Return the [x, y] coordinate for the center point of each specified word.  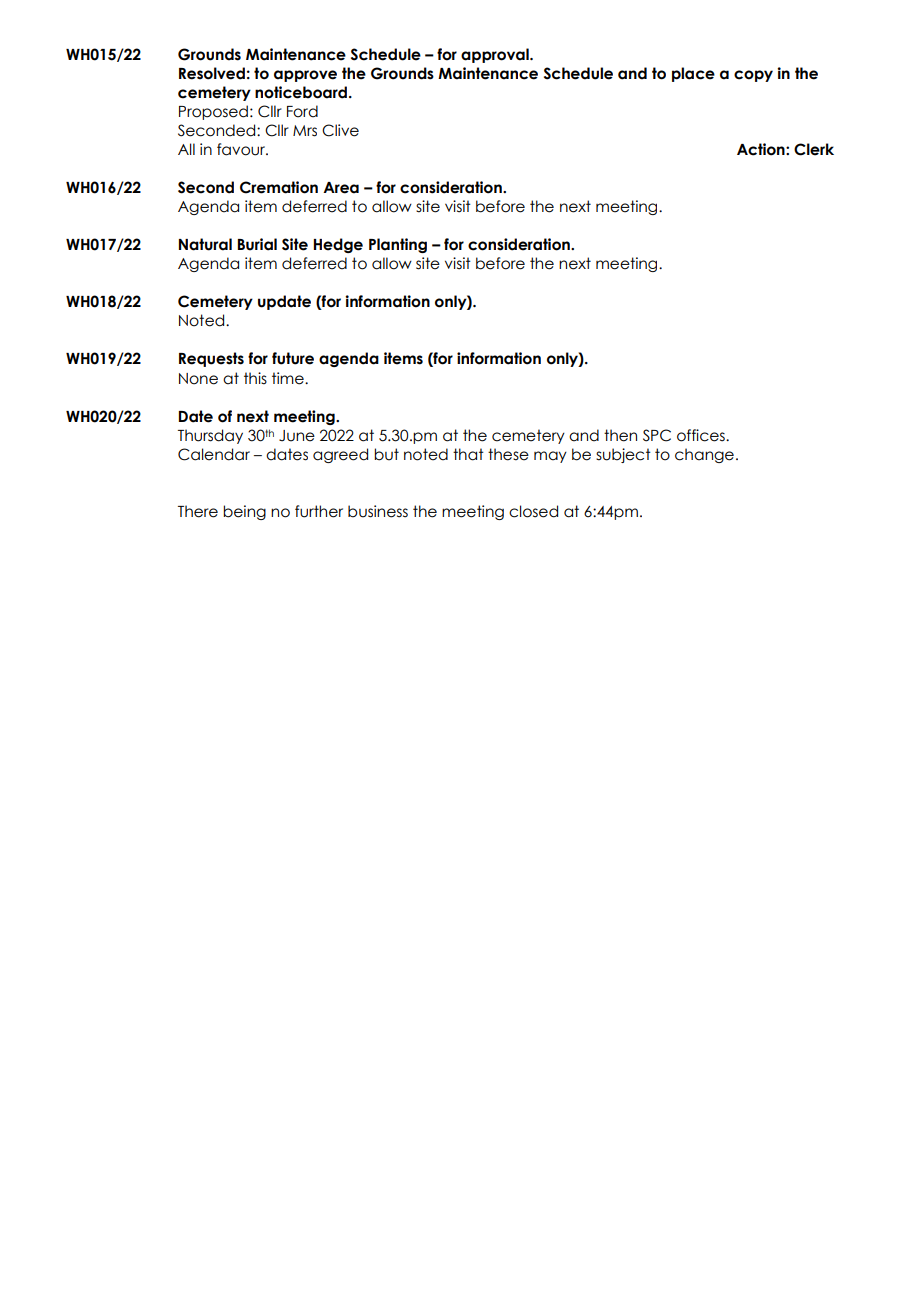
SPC [657, 435]
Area [341, 188]
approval [496, 55]
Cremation [279, 187]
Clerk [814, 149]
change [704, 455]
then [620, 435]
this [255, 378]
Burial [257, 244]
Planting [398, 245]
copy [753, 76]
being [244, 512]
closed [533, 511]
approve [305, 76]
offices [702, 435]
